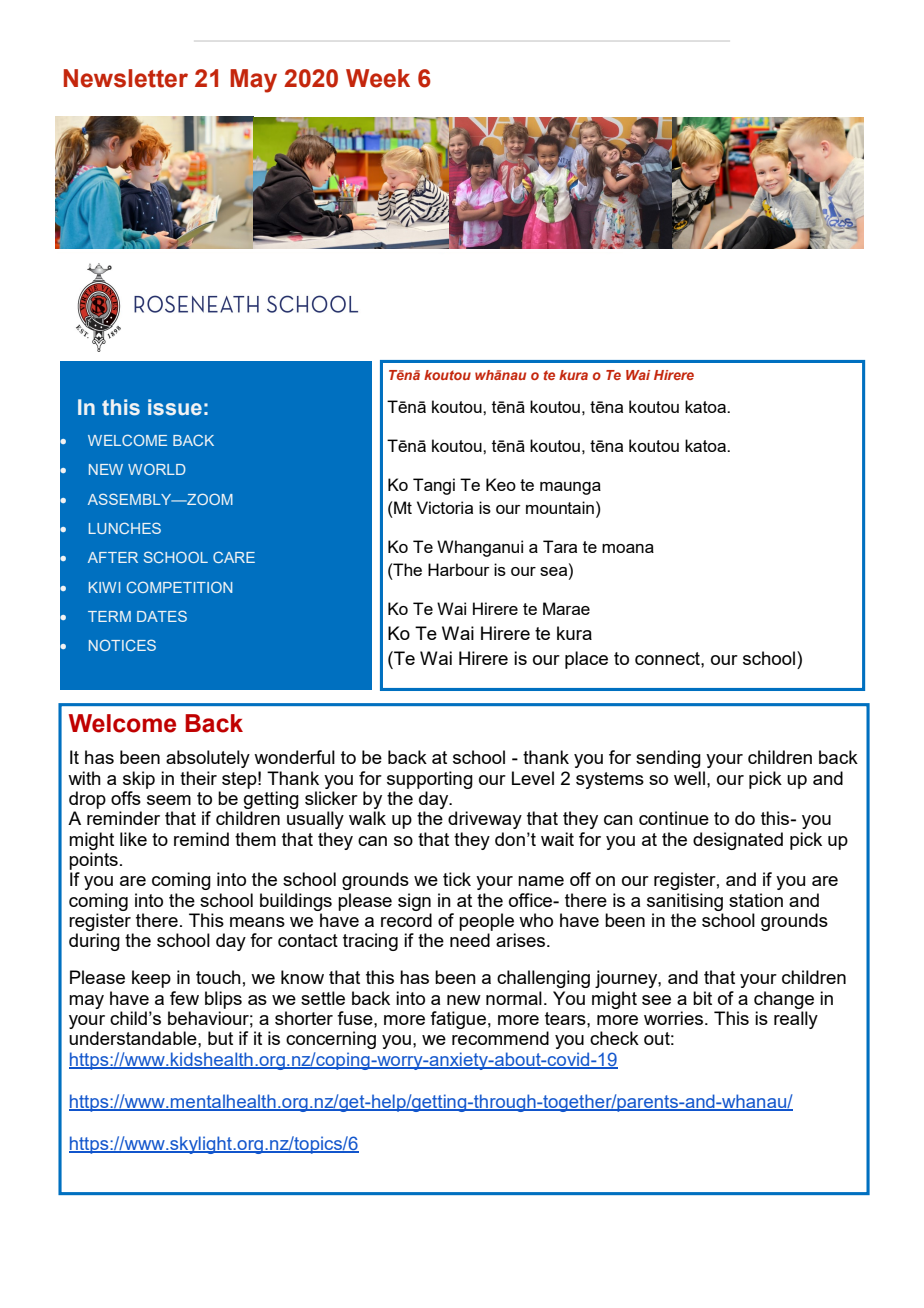  Describe the element at coordinates (501, 484) in the screenshot. I see `Keo` at that location.
